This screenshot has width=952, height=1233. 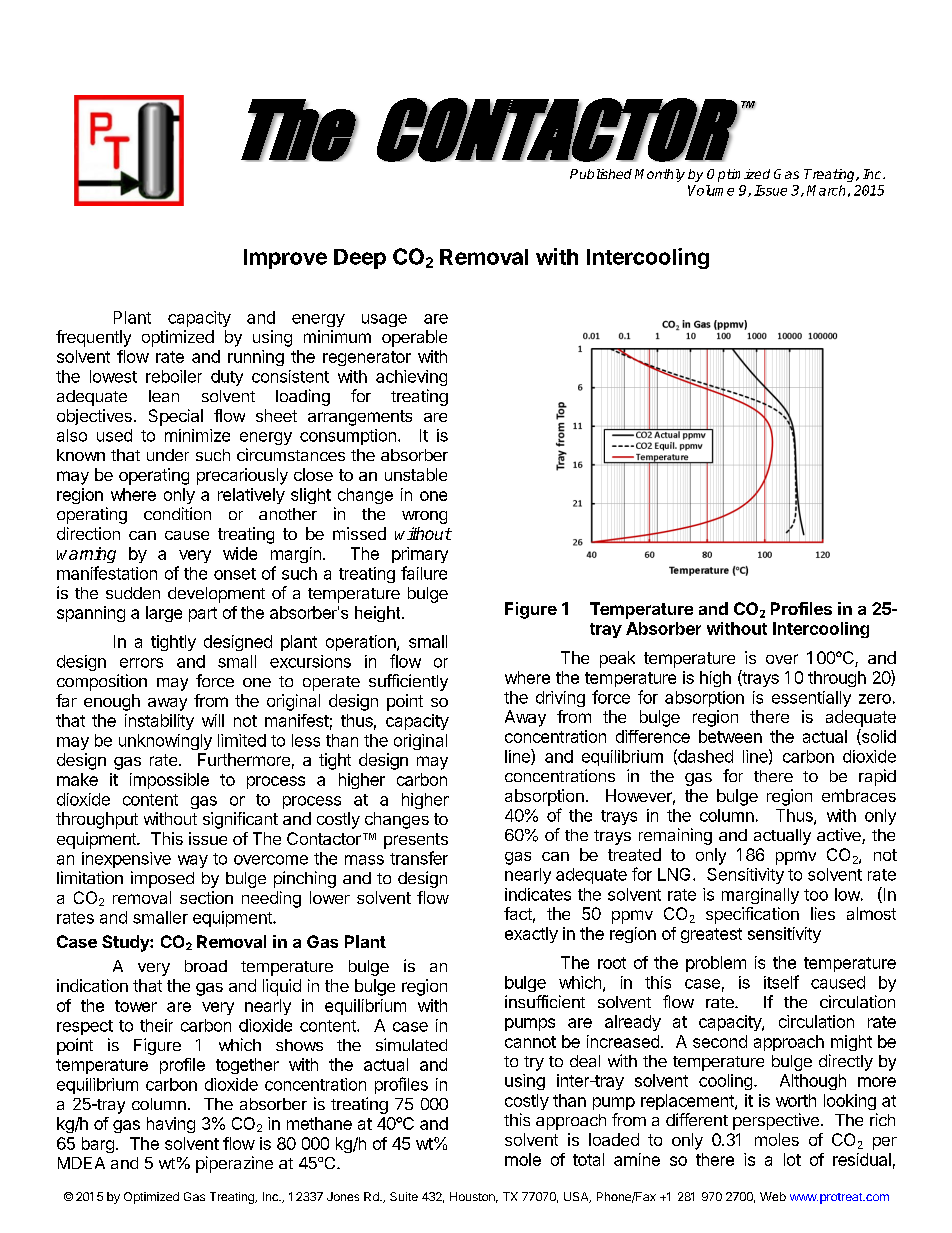 I want to click on sufficiently, so click(x=408, y=682).
